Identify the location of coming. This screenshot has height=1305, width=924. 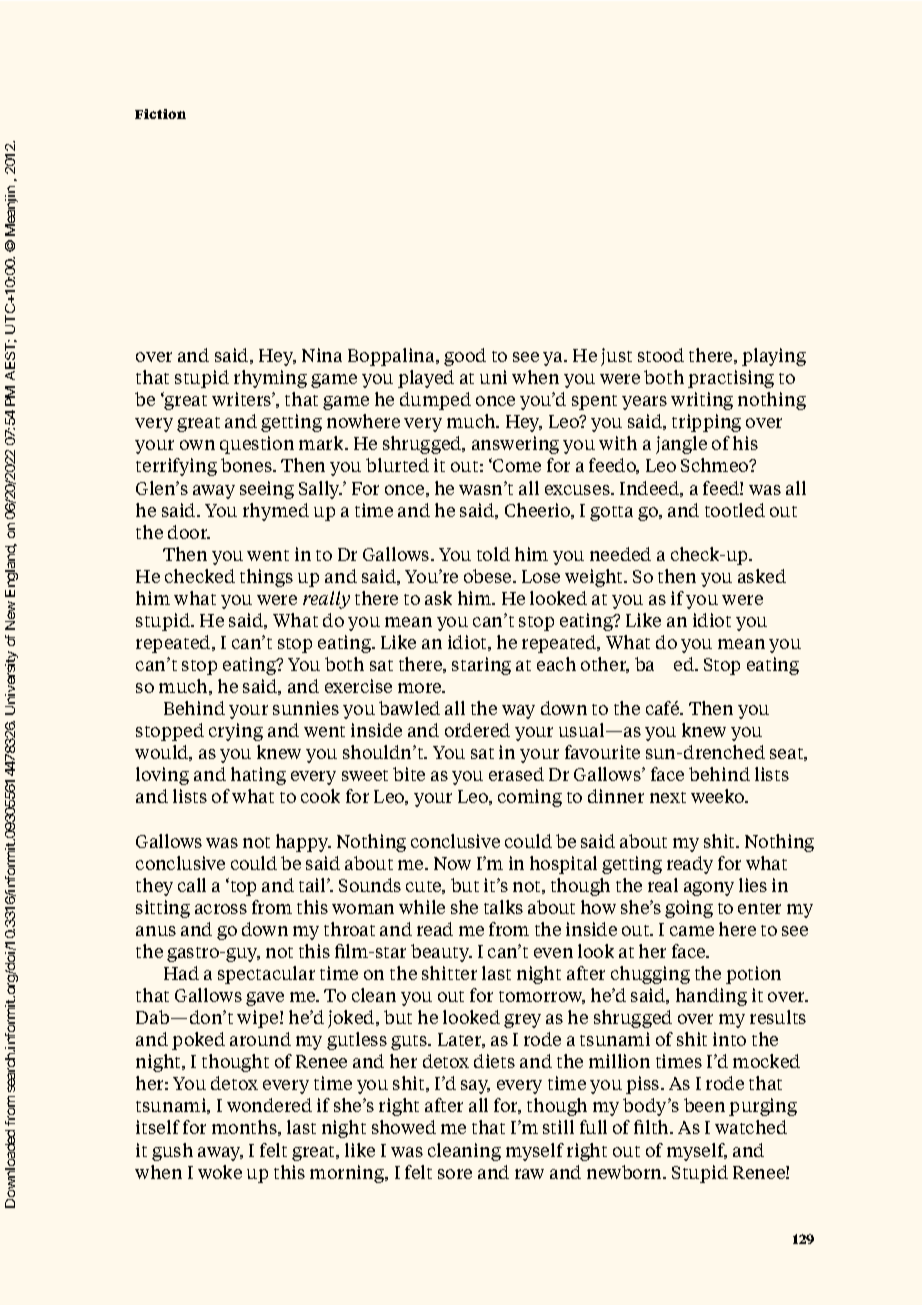
(530, 798).
